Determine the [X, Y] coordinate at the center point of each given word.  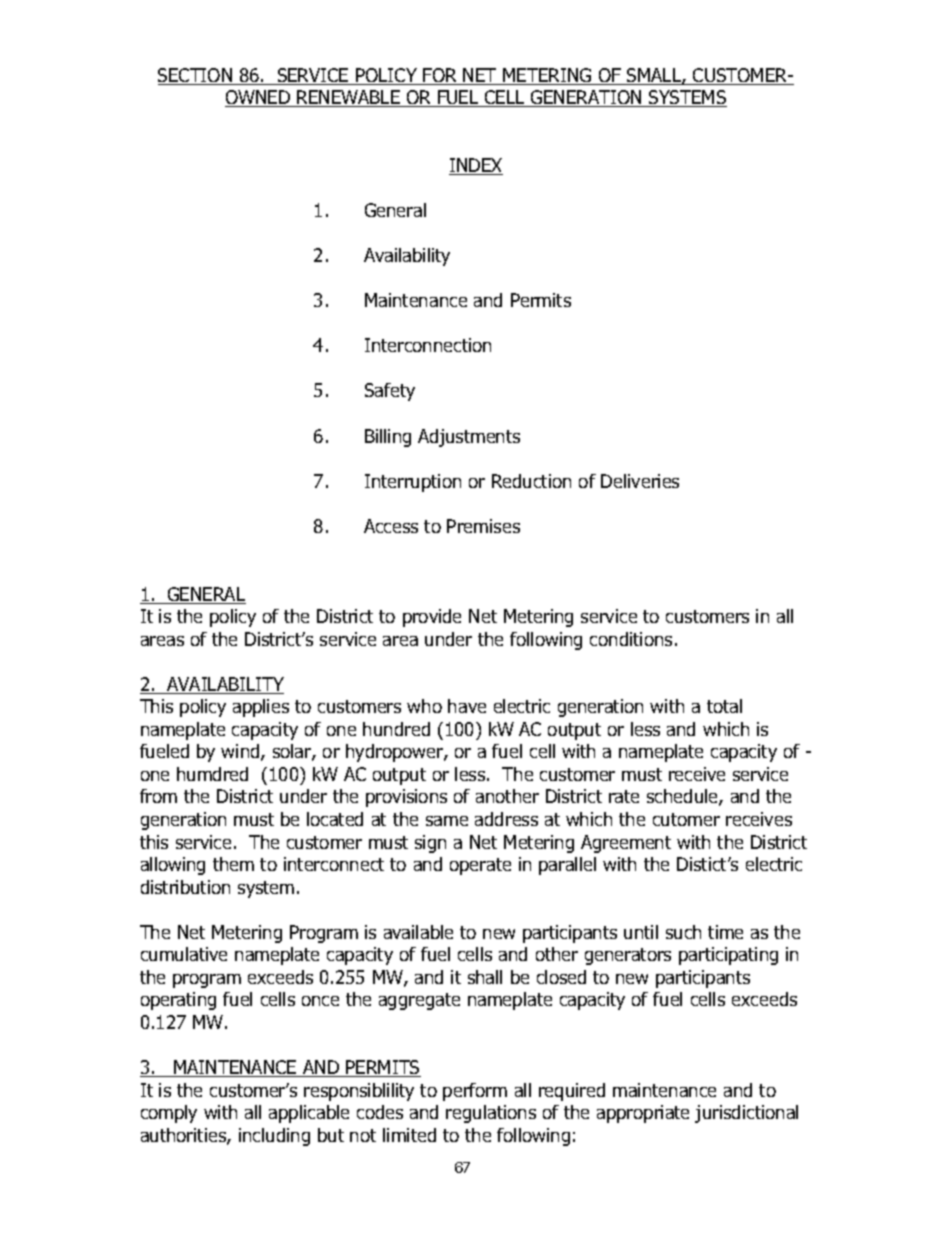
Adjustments [469, 438]
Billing [388, 438]
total [724, 706]
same [447, 821]
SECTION [196, 76]
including [274, 1137]
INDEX [476, 166]
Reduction [531, 481]
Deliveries [640, 481]
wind [241, 752]
